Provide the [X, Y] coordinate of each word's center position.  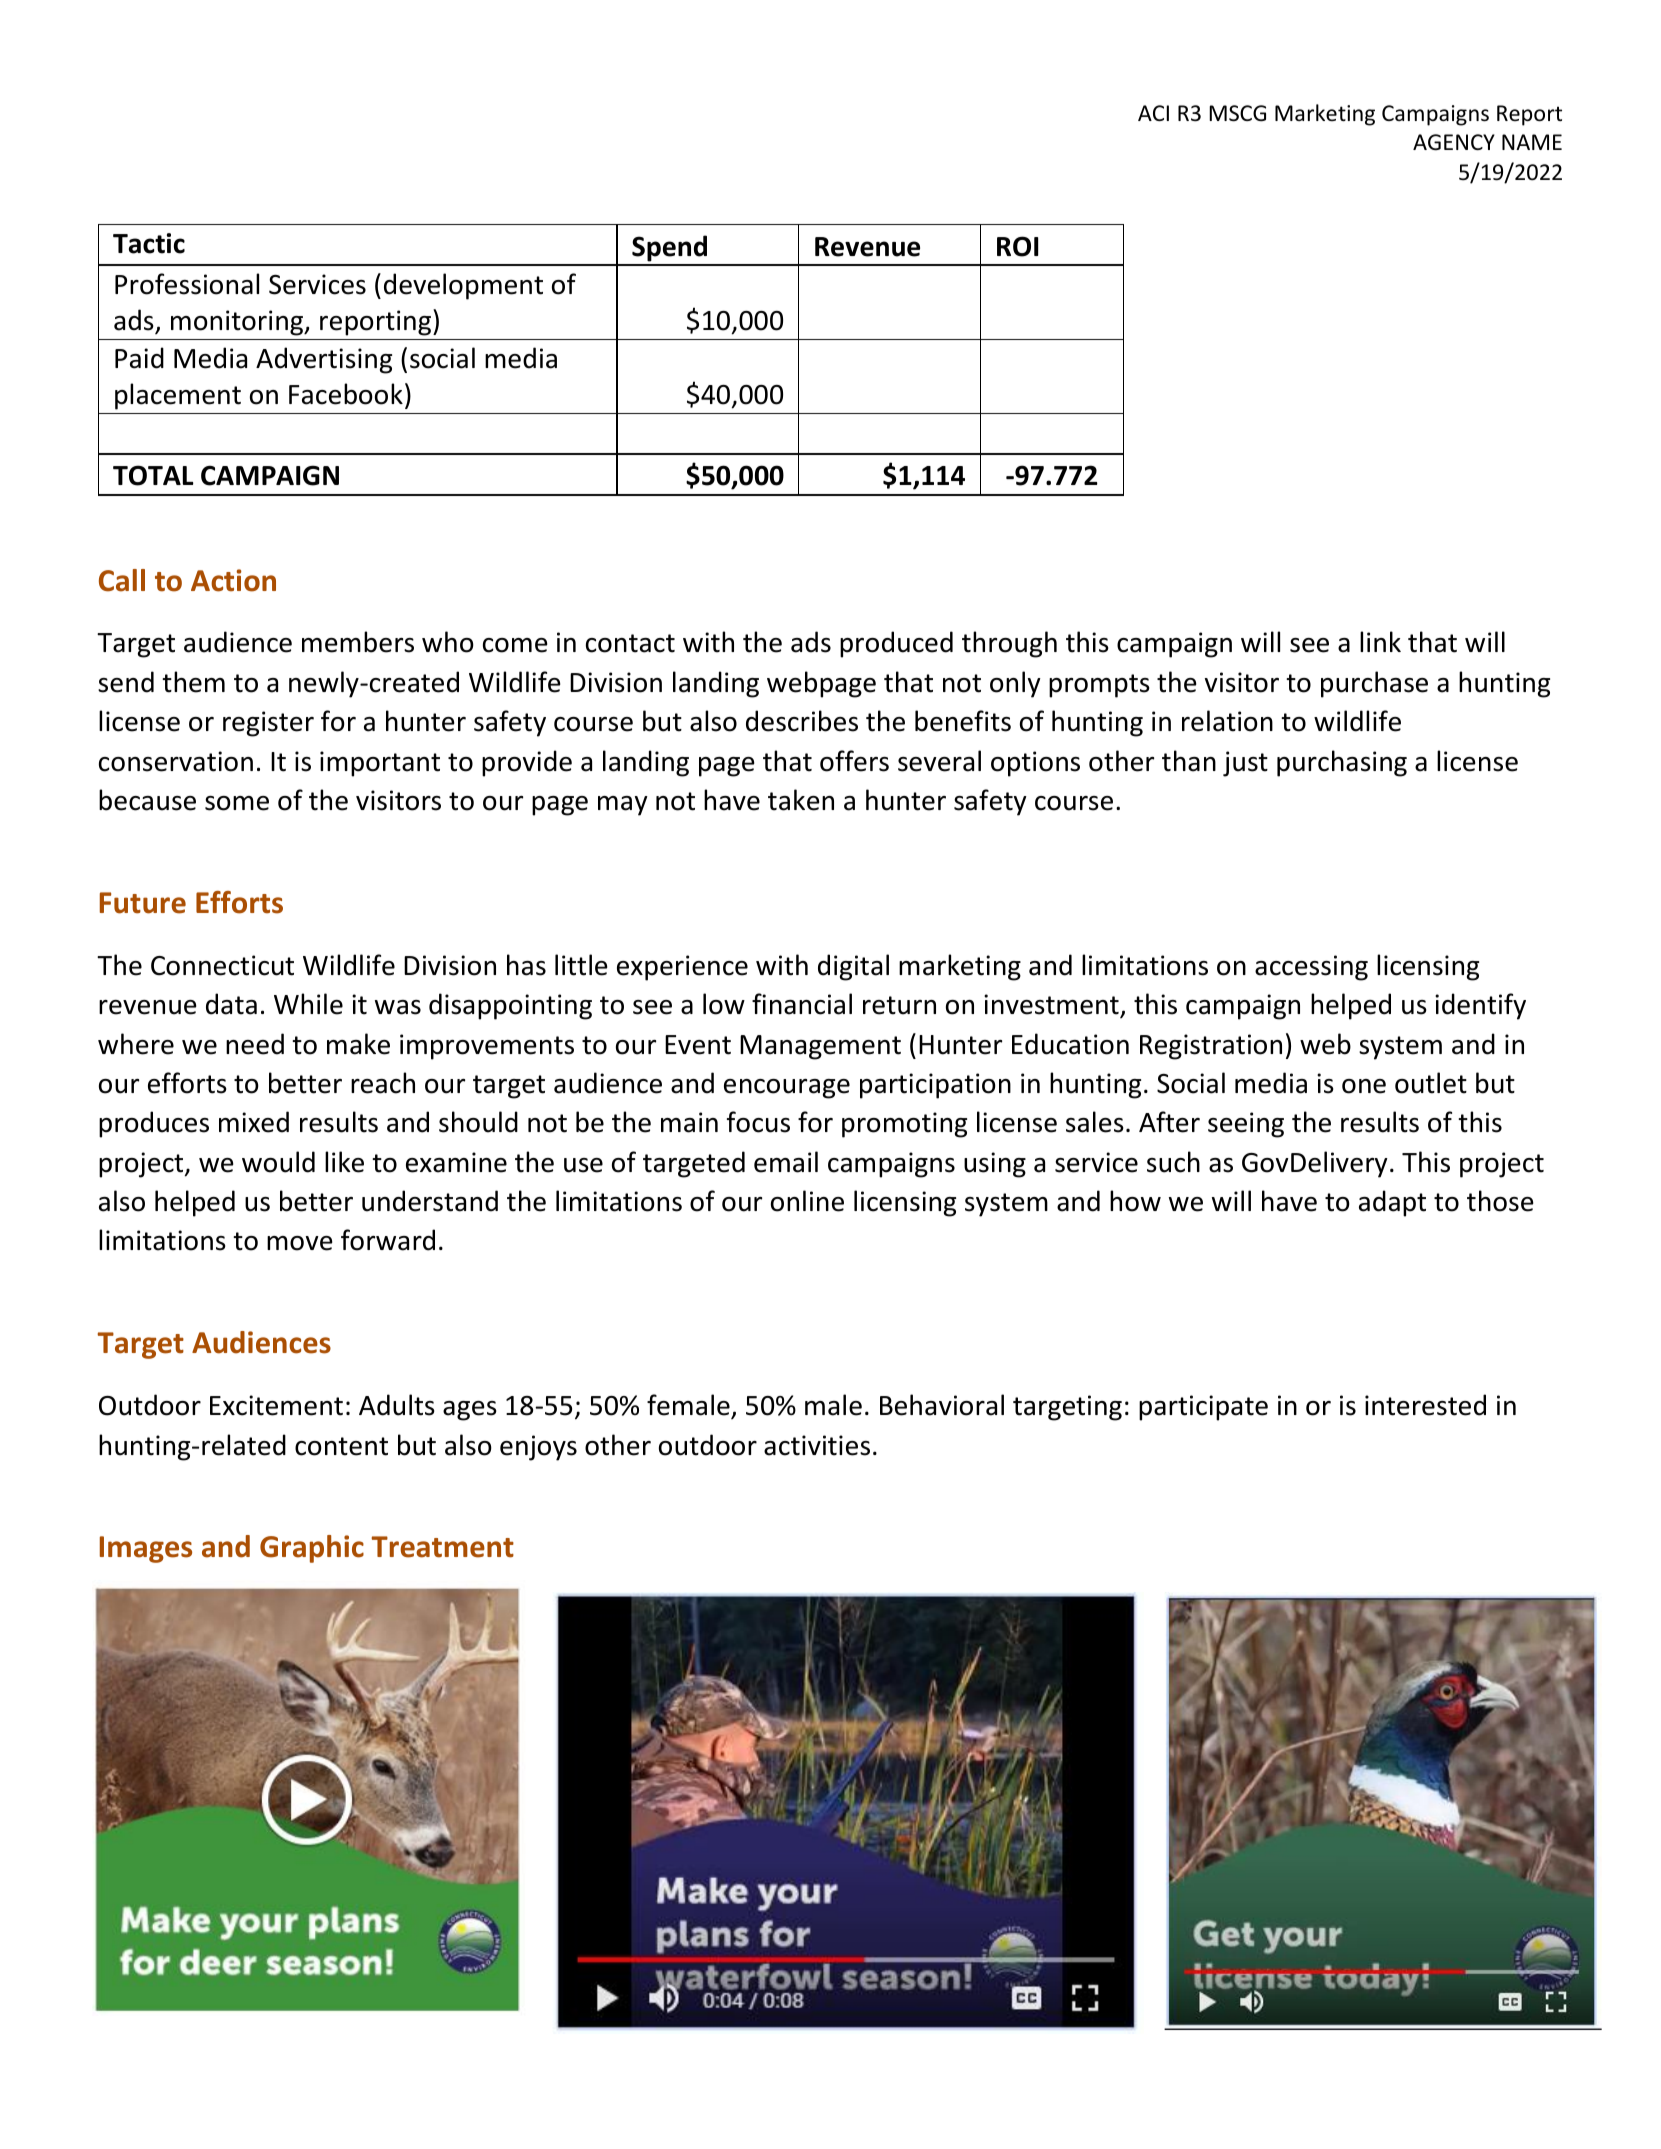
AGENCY [1454, 142]
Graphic [312, 1549]
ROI [1017, 246]
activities [817, 1445]
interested [1425, 1405]
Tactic [149, 243]
